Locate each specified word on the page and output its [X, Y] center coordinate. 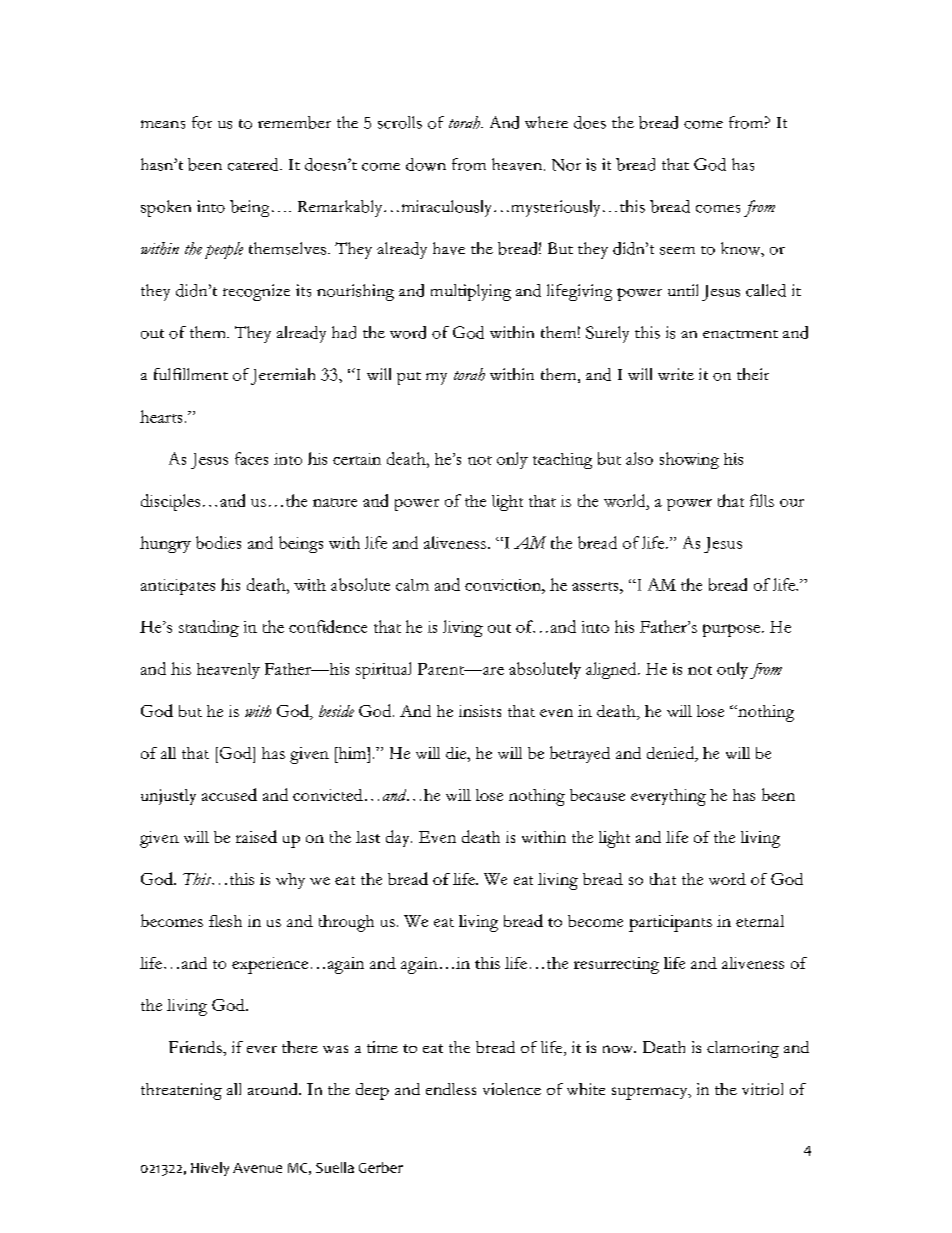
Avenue [257, 1168]
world [626, 500]
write [676, 374]
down [426, 164]
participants [670, 923]
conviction [504, 585]
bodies [218, 542]
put [409, 378]
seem [677, 251]
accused [229, 794]
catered [254, 164]
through [346, 923]
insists [480, 711]
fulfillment [191, 374]
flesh [225, 921]
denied [672, 753]
